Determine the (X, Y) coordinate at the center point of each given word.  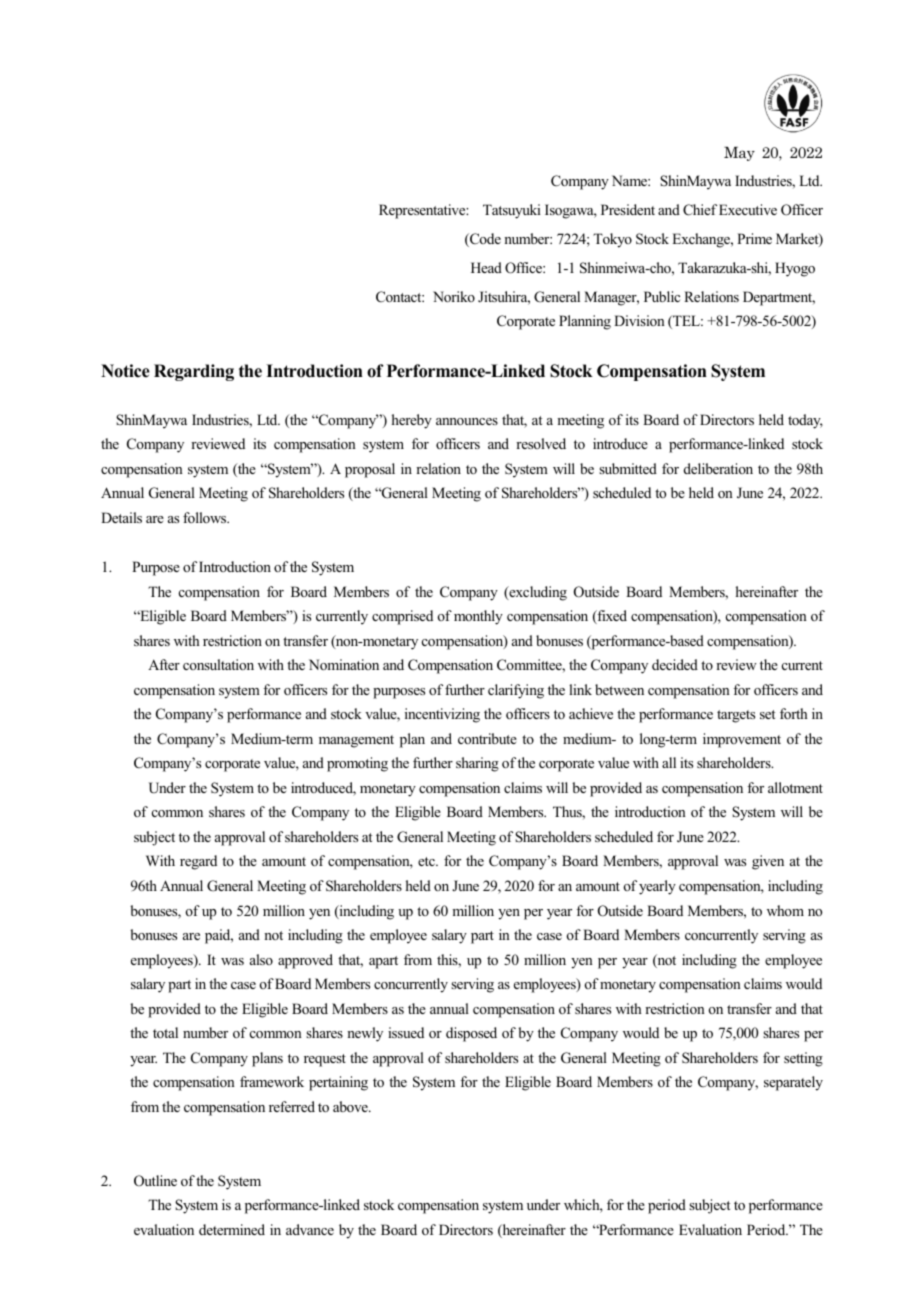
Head (486, 267)
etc (427, 861)
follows (206, 517)
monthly (478, 617)
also (261, 959)
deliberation (718, 468)
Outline (155, 1181)
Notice (125, 371)
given (768, 862)
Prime (754, 238)
